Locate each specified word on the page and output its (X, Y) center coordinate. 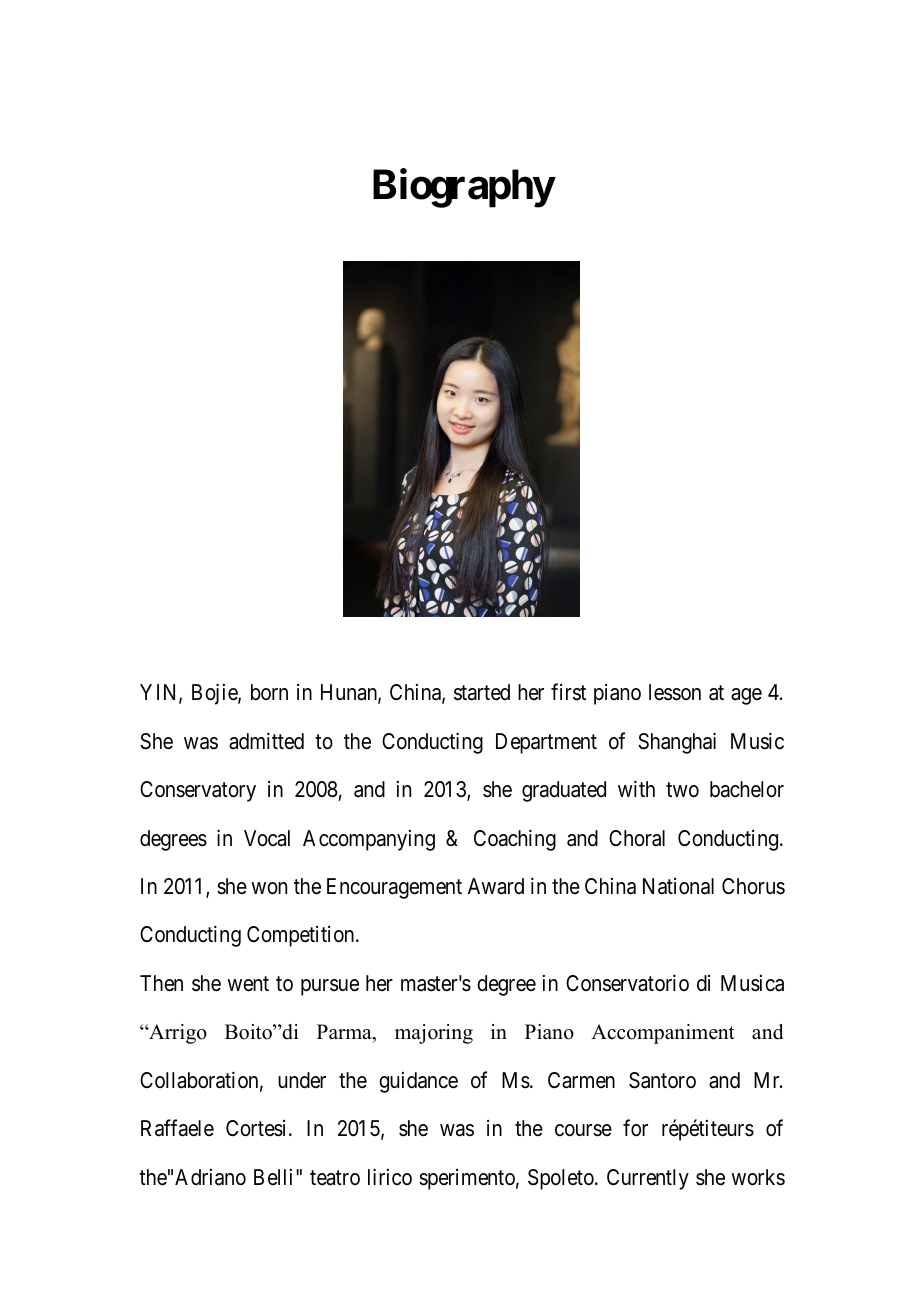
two (682, 790)
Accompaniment (663, 1034)
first (568, 692)
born (269, 692)
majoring (434, 1034)
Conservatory (198, 791)
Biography (464, 188)
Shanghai (677, 743)
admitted (266, 741)
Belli (275, 1177)
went (248, 984)
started (482, 692)
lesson (675, 692)
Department (546, 743)
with (636, 788)
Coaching (515, 840)
